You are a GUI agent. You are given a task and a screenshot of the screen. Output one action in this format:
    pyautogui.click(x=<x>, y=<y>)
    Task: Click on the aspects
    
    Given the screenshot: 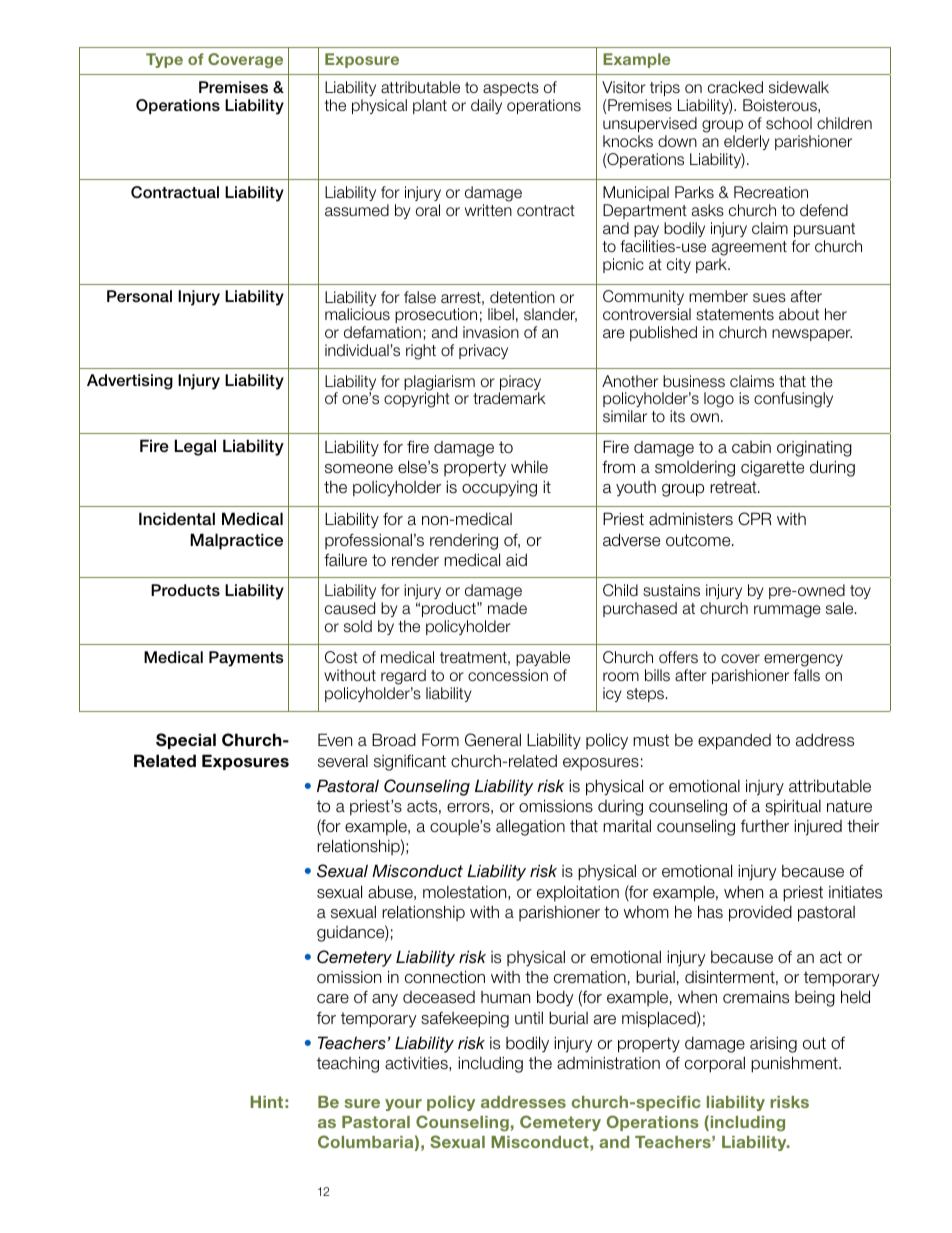 What is the action you would take?
    pyautogui.click(x=511, y=89)
